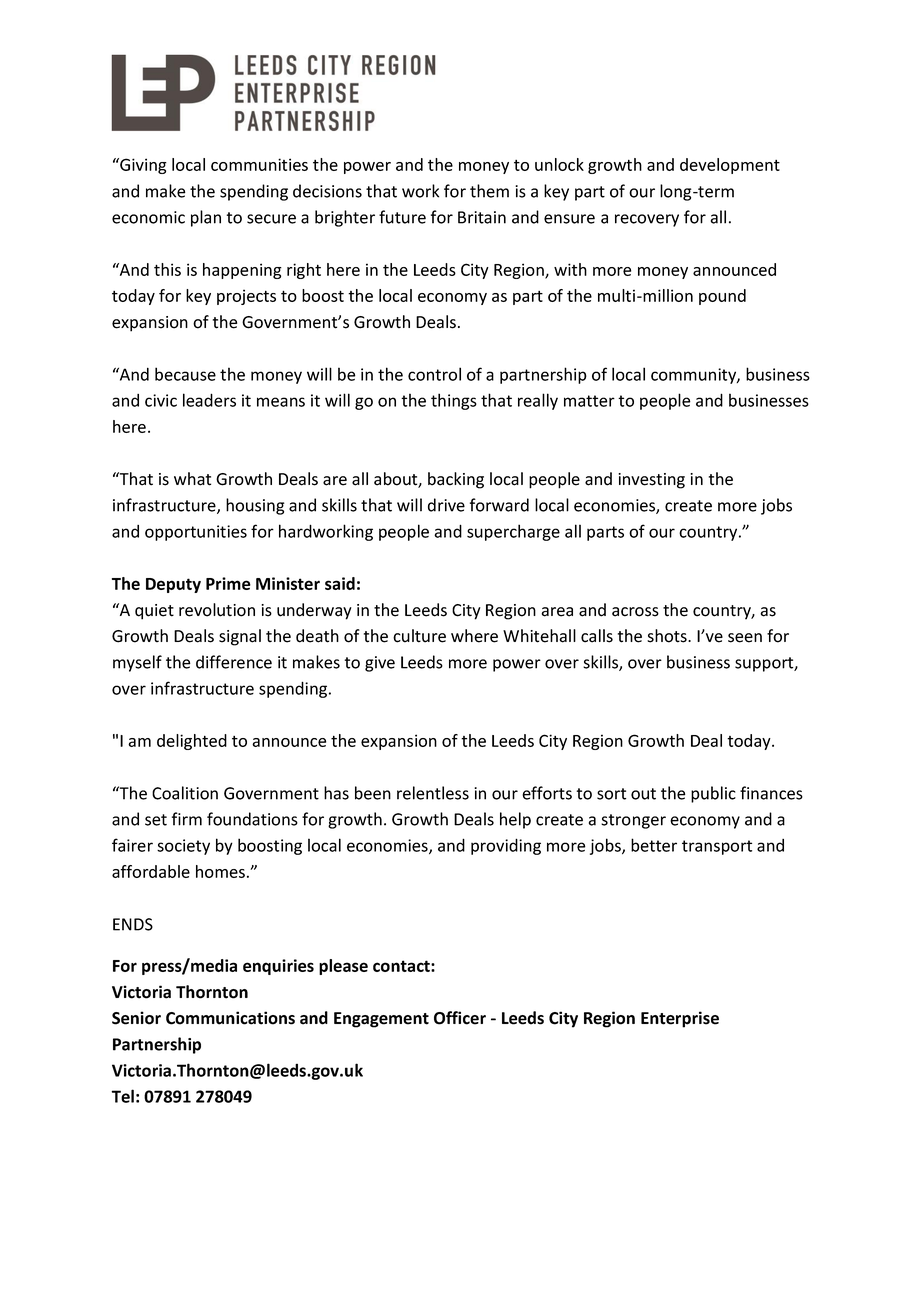  I want to click on them, so click(489, 191).
